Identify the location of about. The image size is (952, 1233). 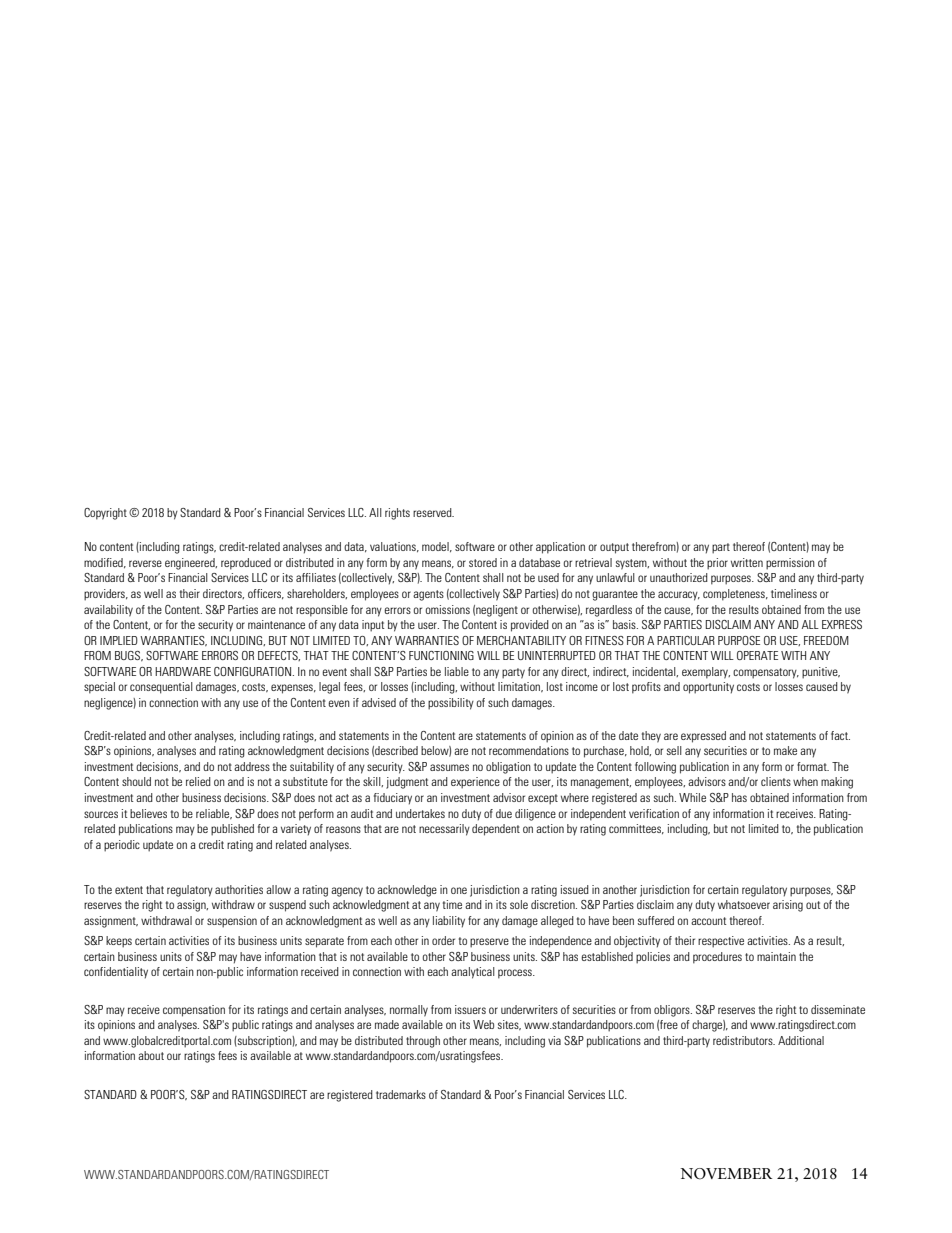
(151, 1055).
